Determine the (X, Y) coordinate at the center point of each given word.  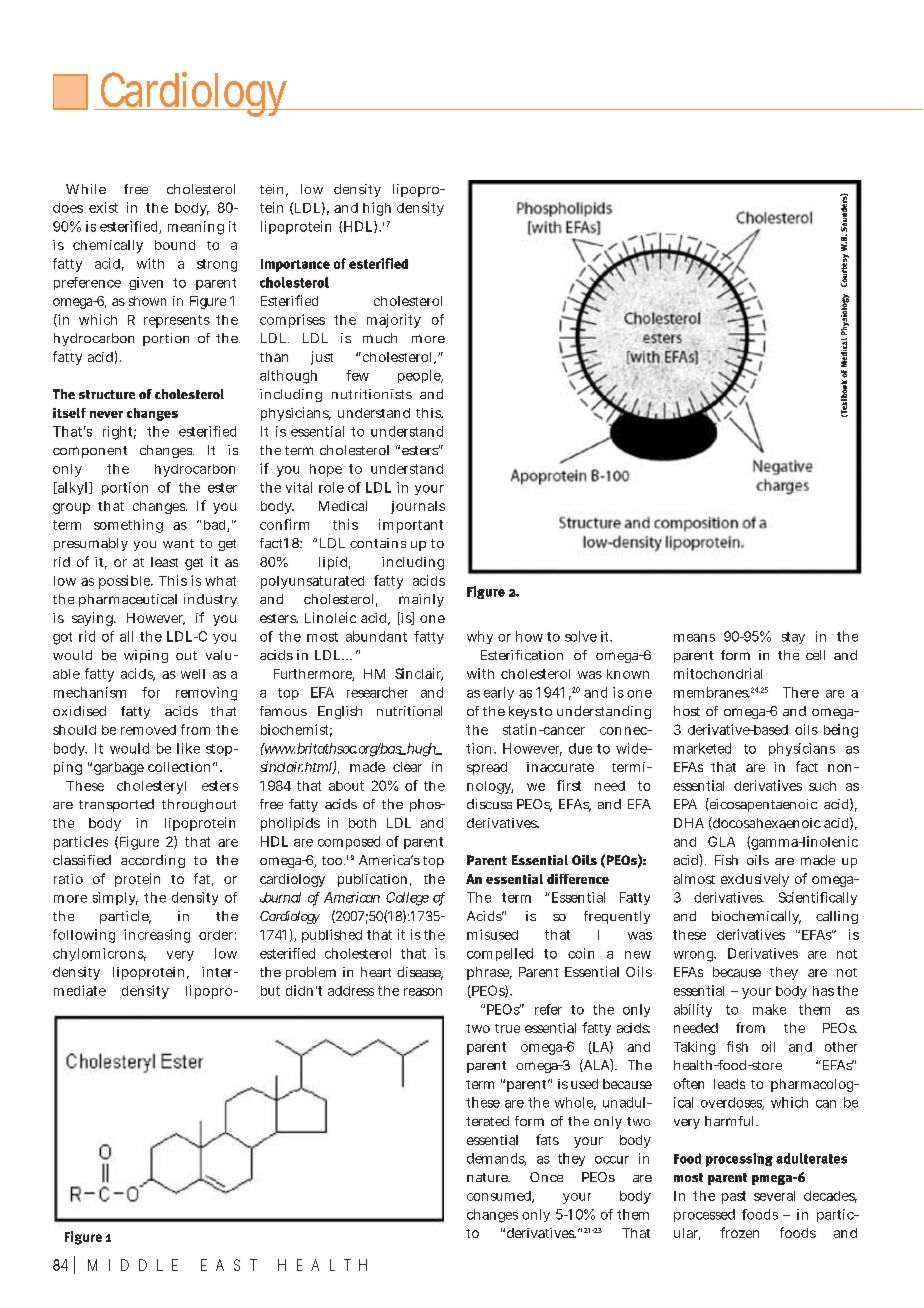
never (106, 414)
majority (394, 321)
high (377, 209)
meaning (196, 228)
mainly (421, 600)
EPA (685, 804)
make (769, 1009)
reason (423, 992)
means (694, 638)
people (420, 376)
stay (793, 638)
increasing (157, 936)
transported (116, 805)
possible (126, 582)
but (270, 991)
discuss (489, 804)
